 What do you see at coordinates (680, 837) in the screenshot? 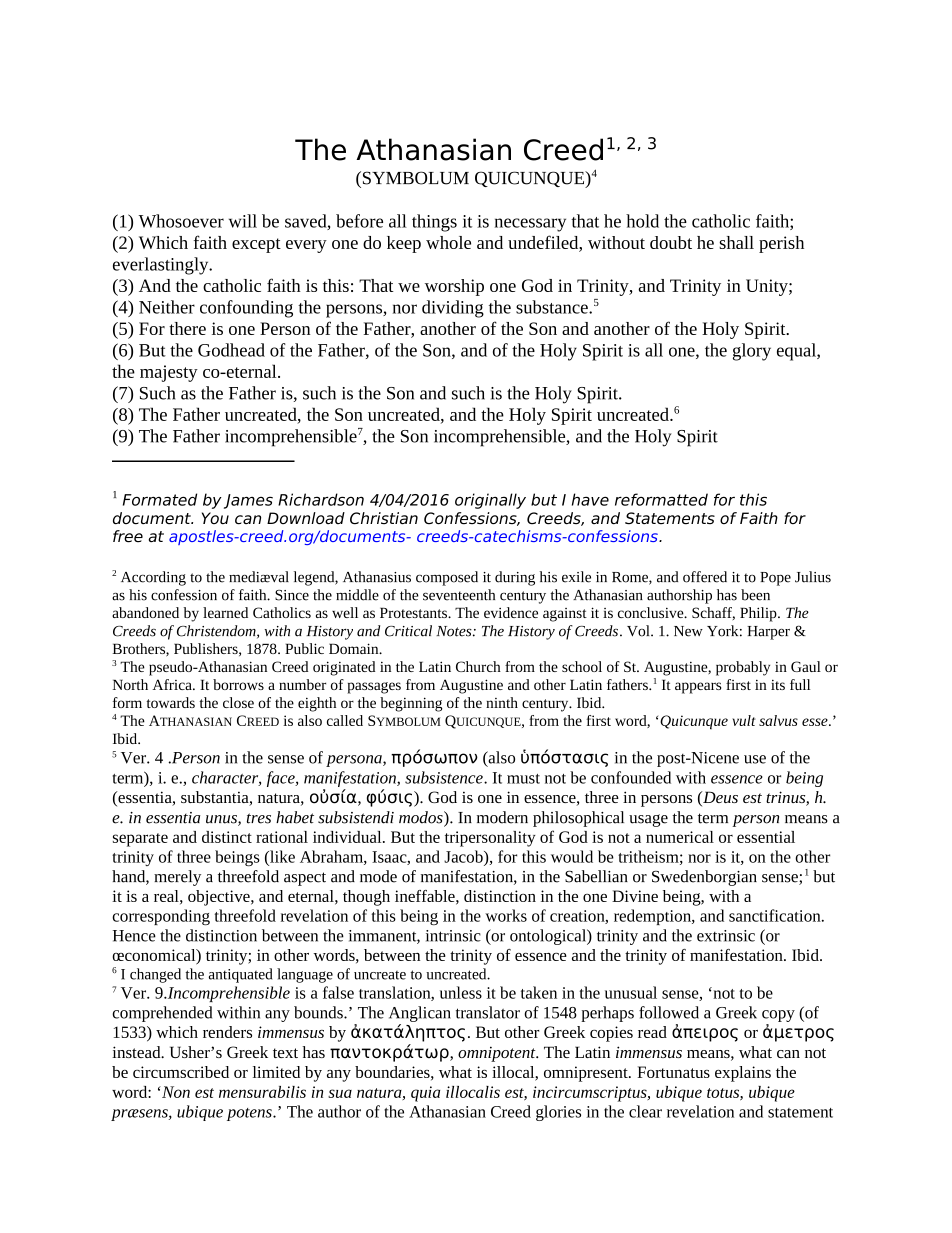
I see `numerical` at bounding box center [680, 837].
